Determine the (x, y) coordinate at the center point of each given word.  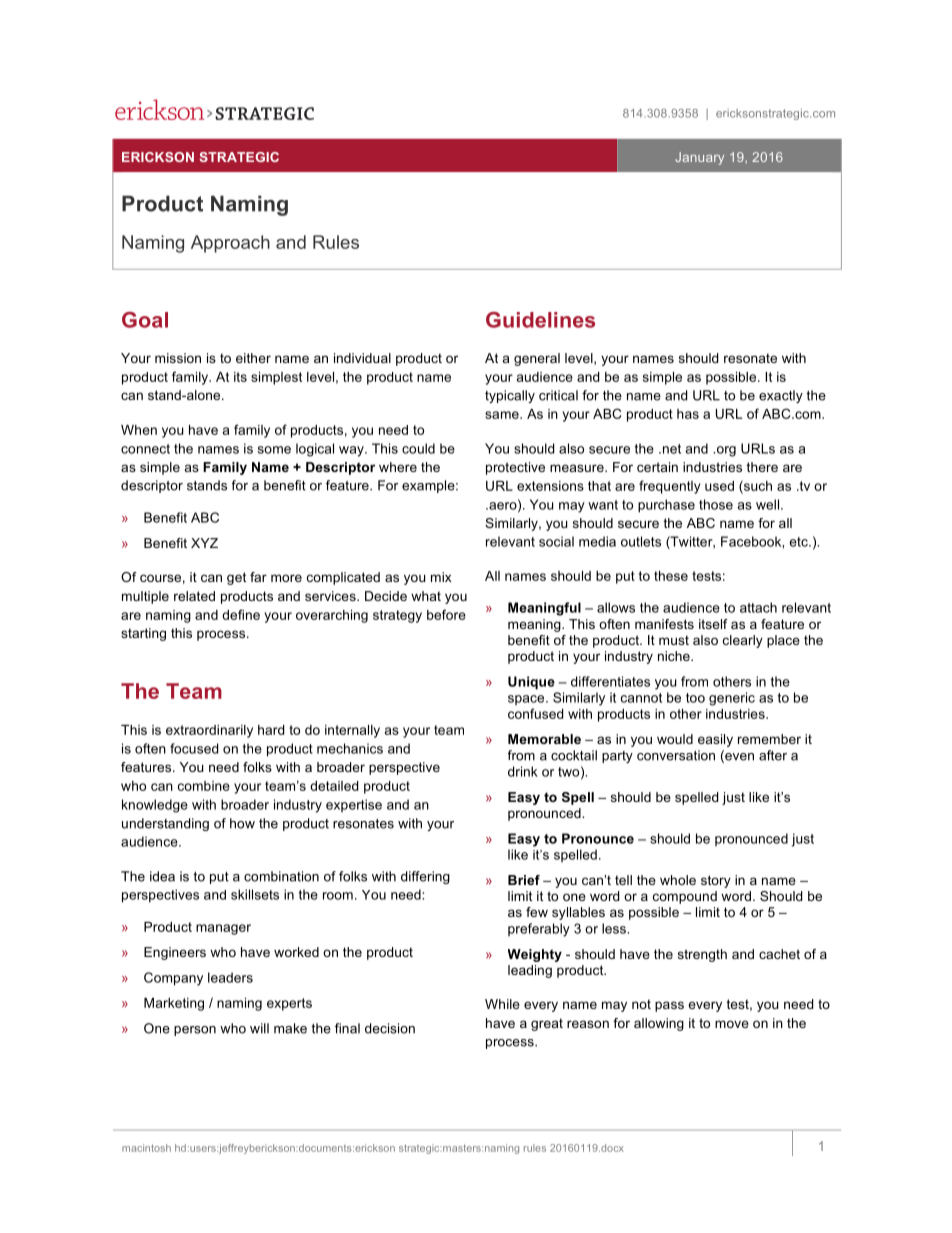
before (446, 614)
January (699, 158)
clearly (743, 641)
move (732, 1024)
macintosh (146, 1148)
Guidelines (540, 320)
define (241, 614)
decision (390, 1028)
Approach (230, 244)
